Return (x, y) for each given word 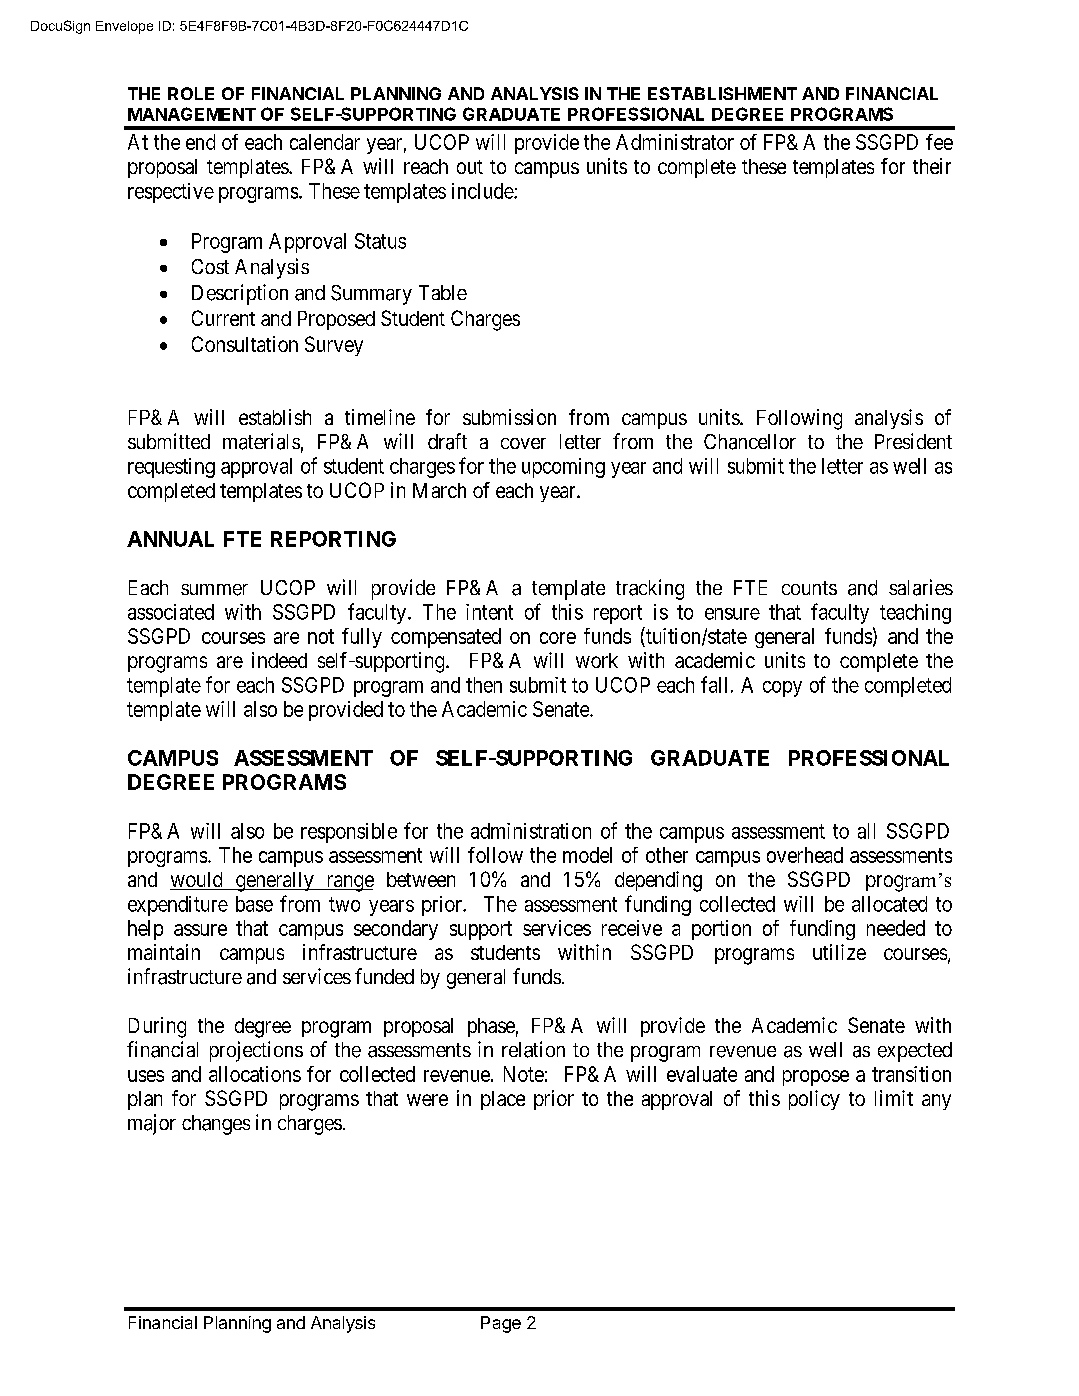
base (254, 904)
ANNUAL (170, 539)
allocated (889, 904)
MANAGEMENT (192, 114)
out (470, 167)
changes (216, 1125)
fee (939, 142)
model (587, 855)
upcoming (563, 468)
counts (809, 588)
